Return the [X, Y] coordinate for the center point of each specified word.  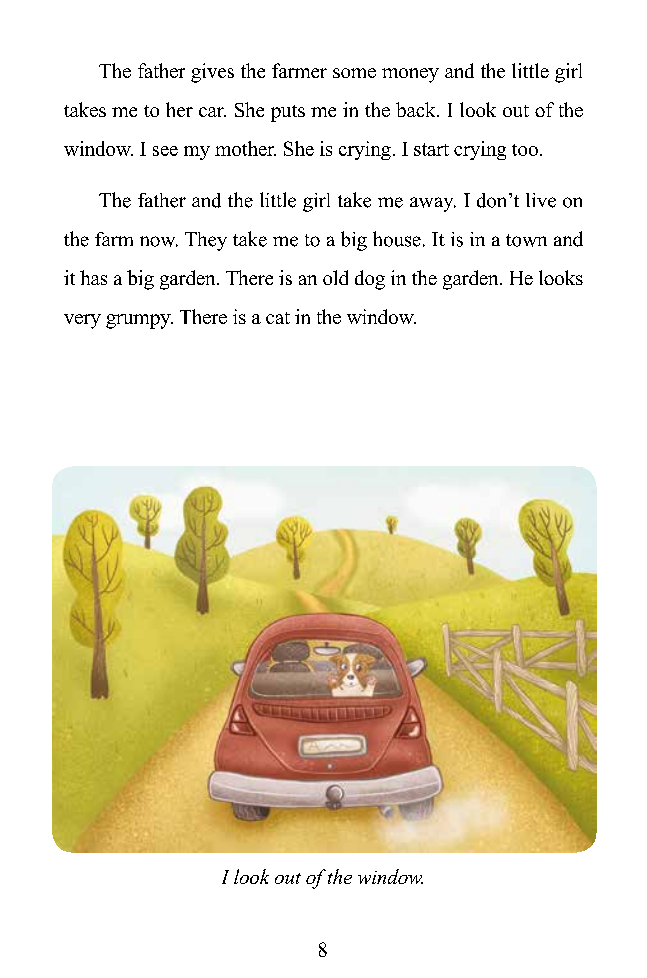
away [433, 204]
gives [212, 73]
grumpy [139, 321]
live [541, 200]
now [159, 241]
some [354, 73]
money [410, 75]
